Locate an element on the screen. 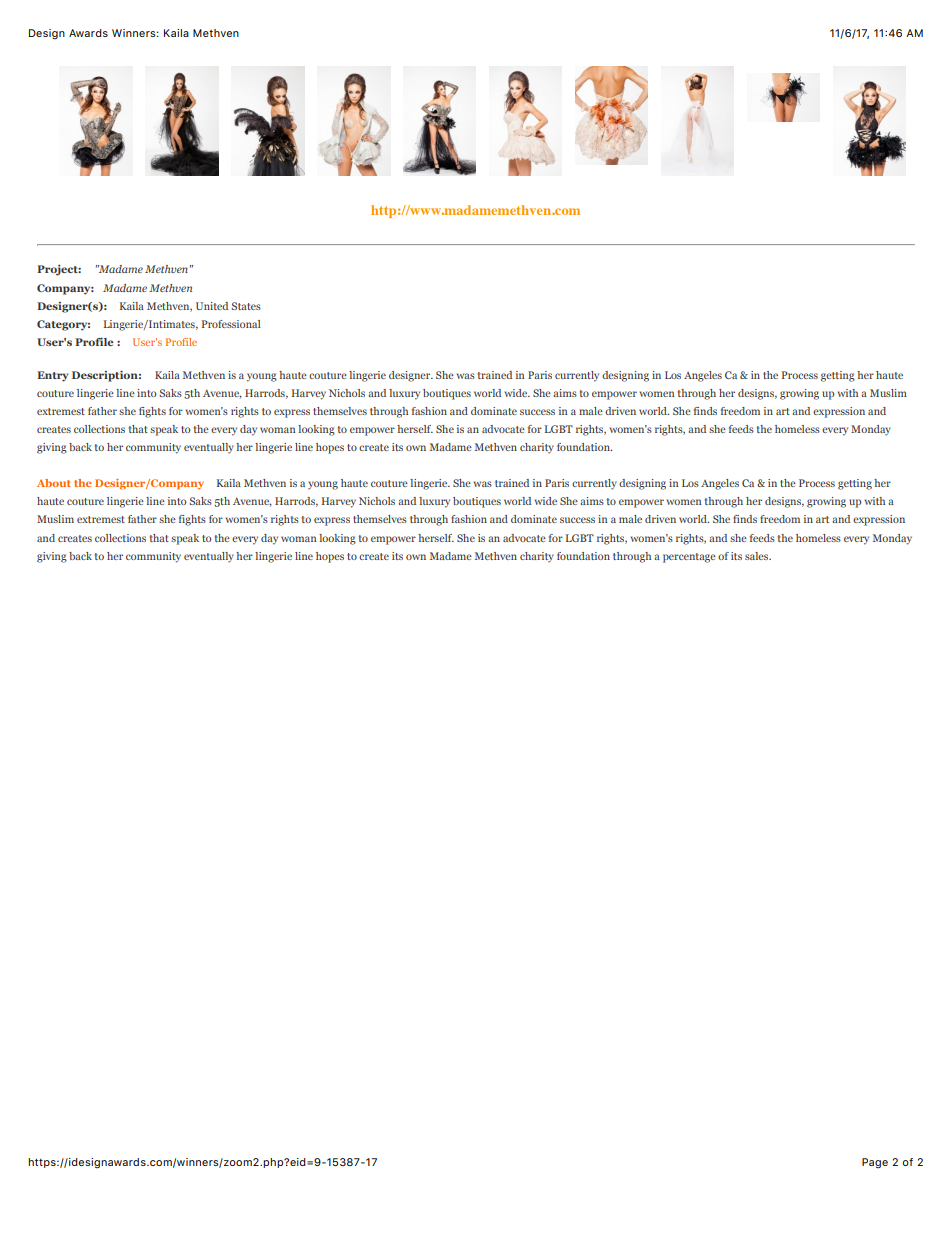 The width and height of the screenshot is (952, 1233). United is located at coordinates (212, 306).
